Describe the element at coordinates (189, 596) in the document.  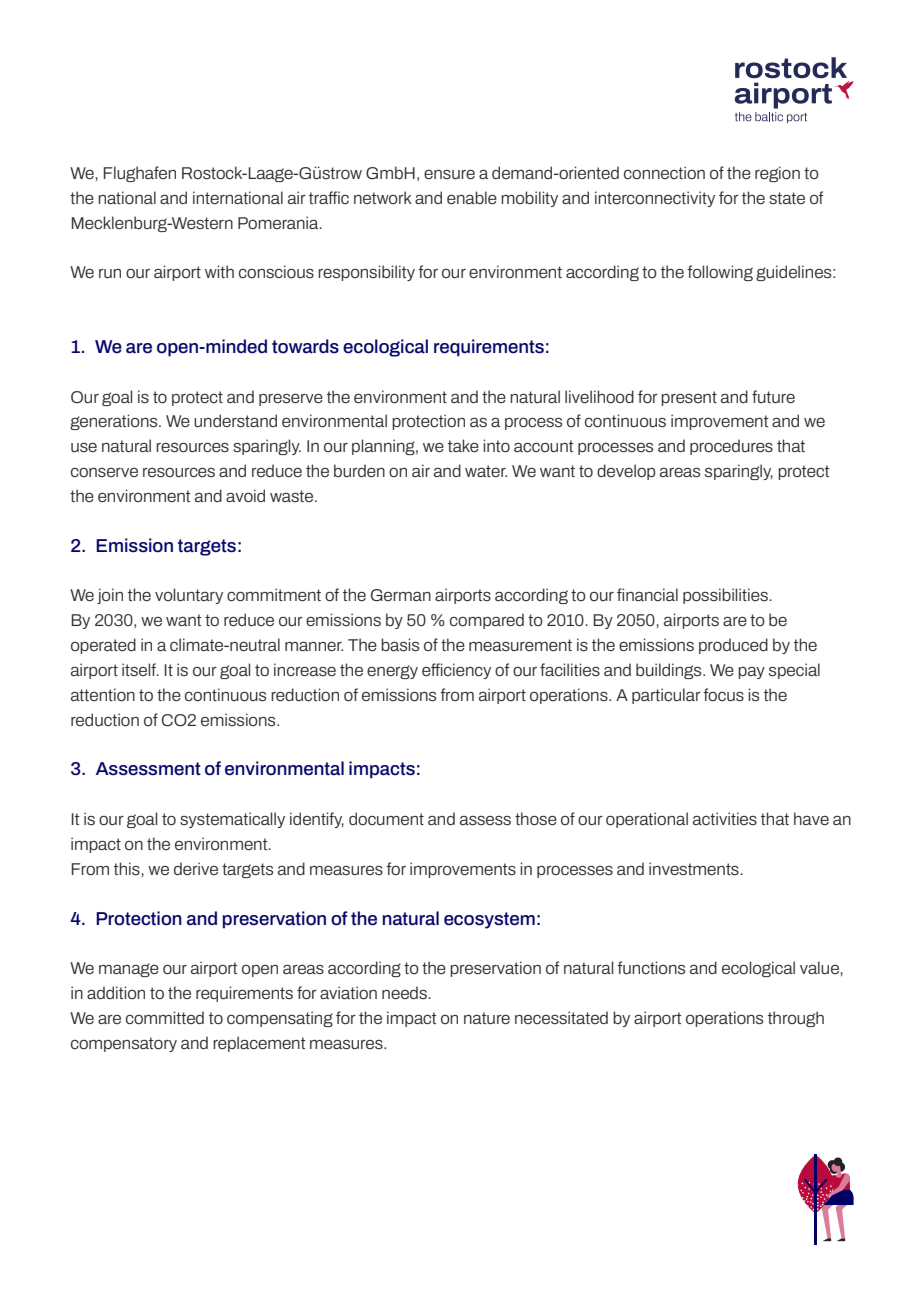
I see `voluntary` at that location.
